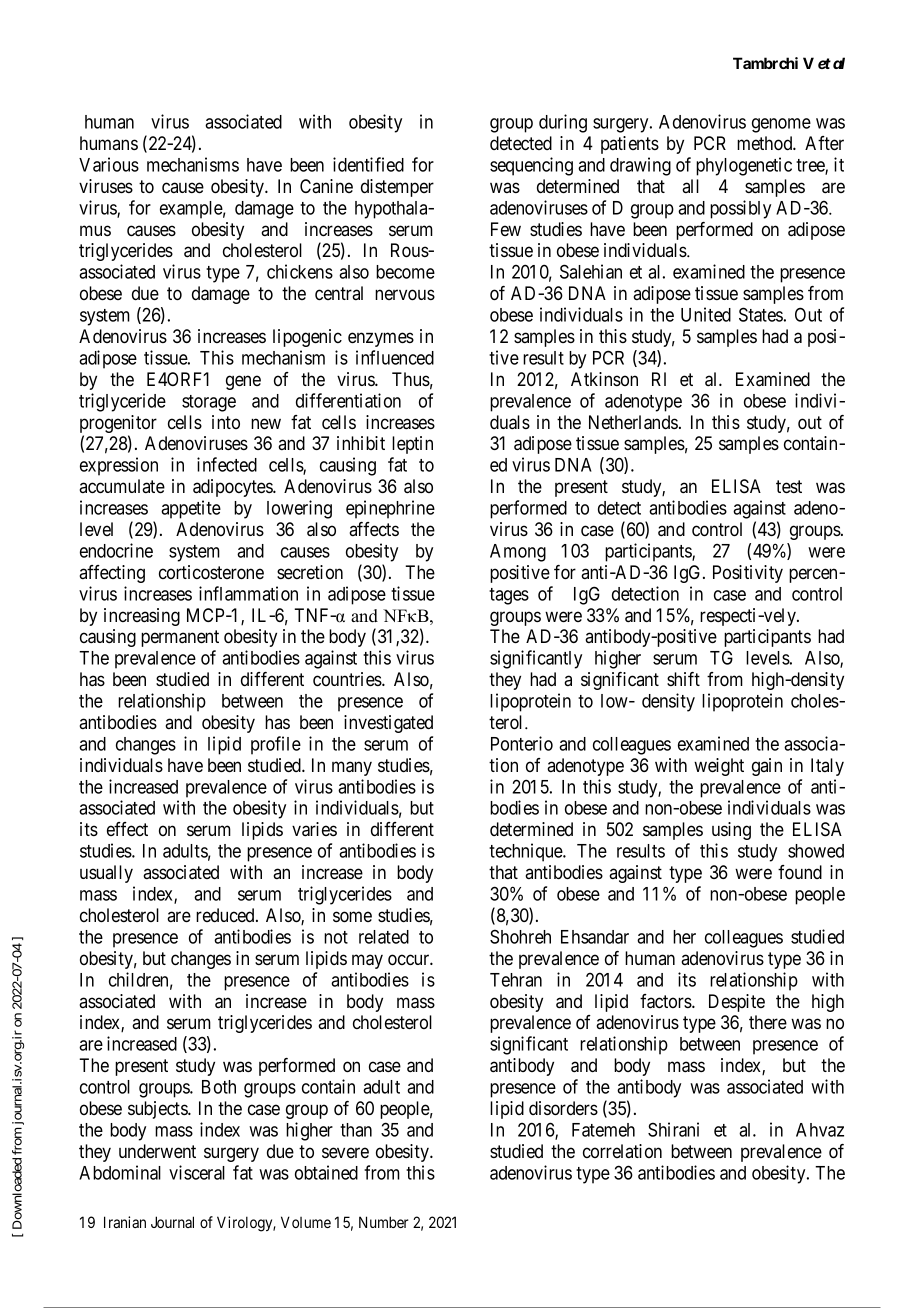 The height and width of the screenshot is (1308, 924). Describe the element at coordinates (526, 852) in the screenshot. I see `technique` at that location.
